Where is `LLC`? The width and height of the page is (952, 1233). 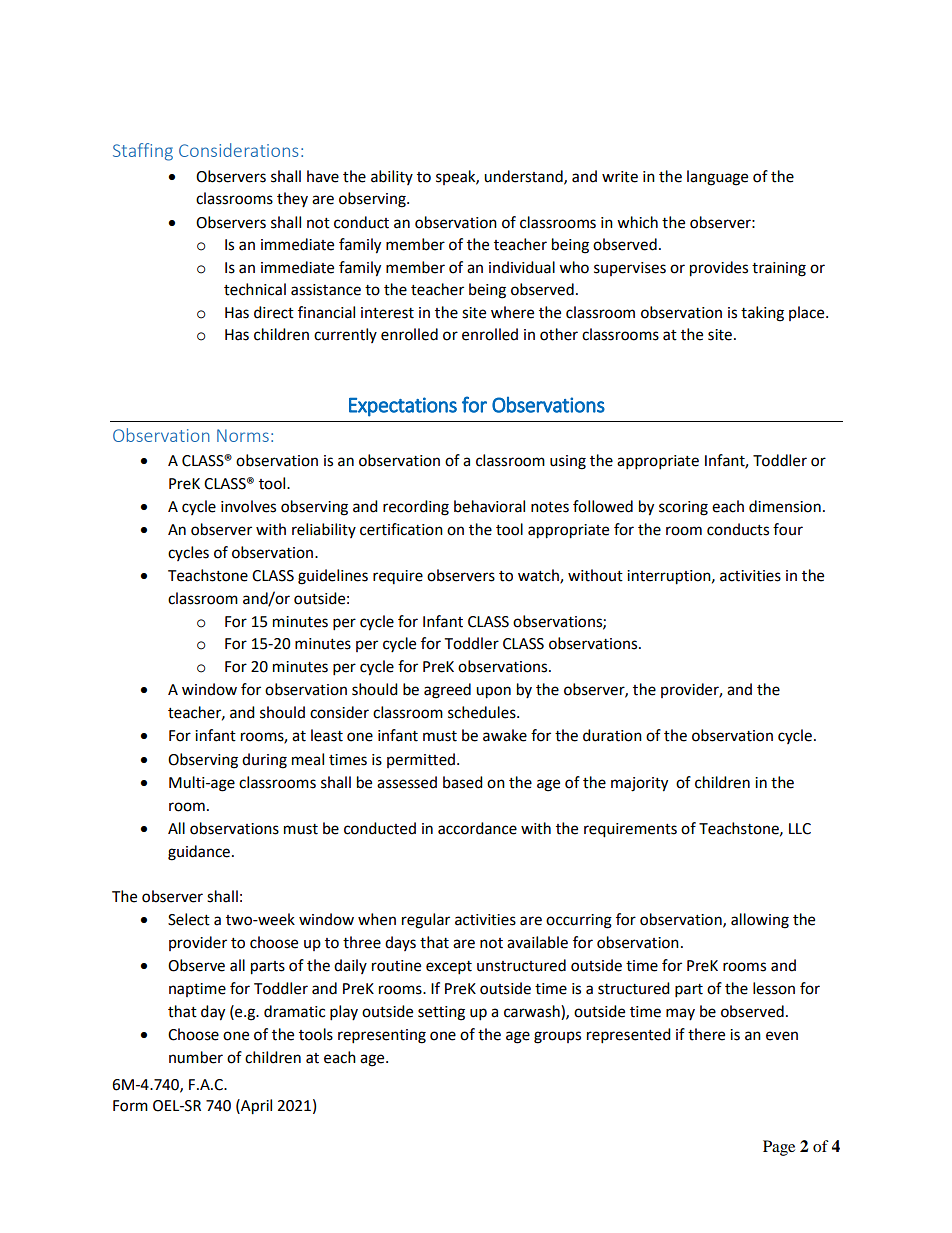
LLC is located at coordinates (800, 829).
